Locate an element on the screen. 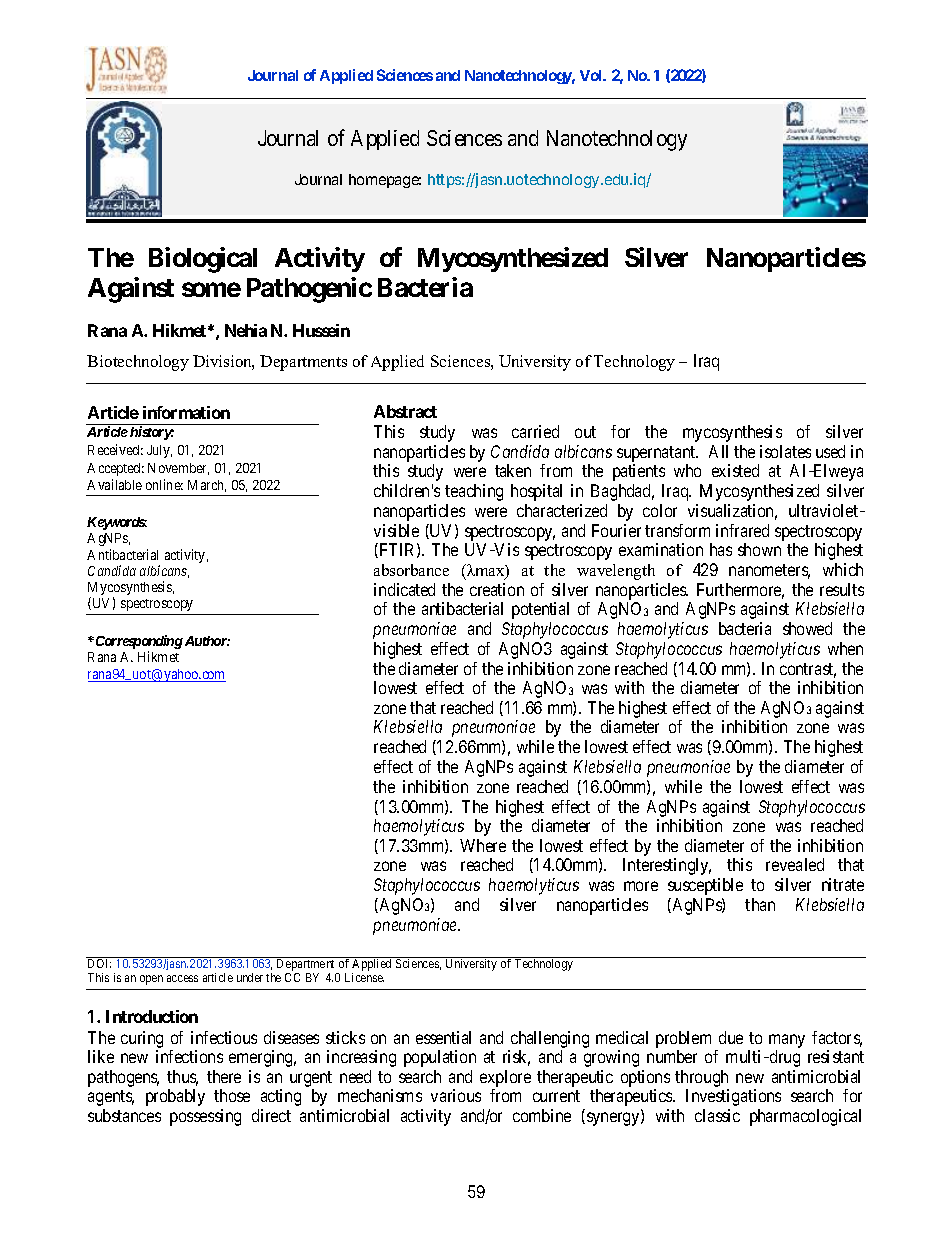  isolates is located at coordinates (785, 451).
